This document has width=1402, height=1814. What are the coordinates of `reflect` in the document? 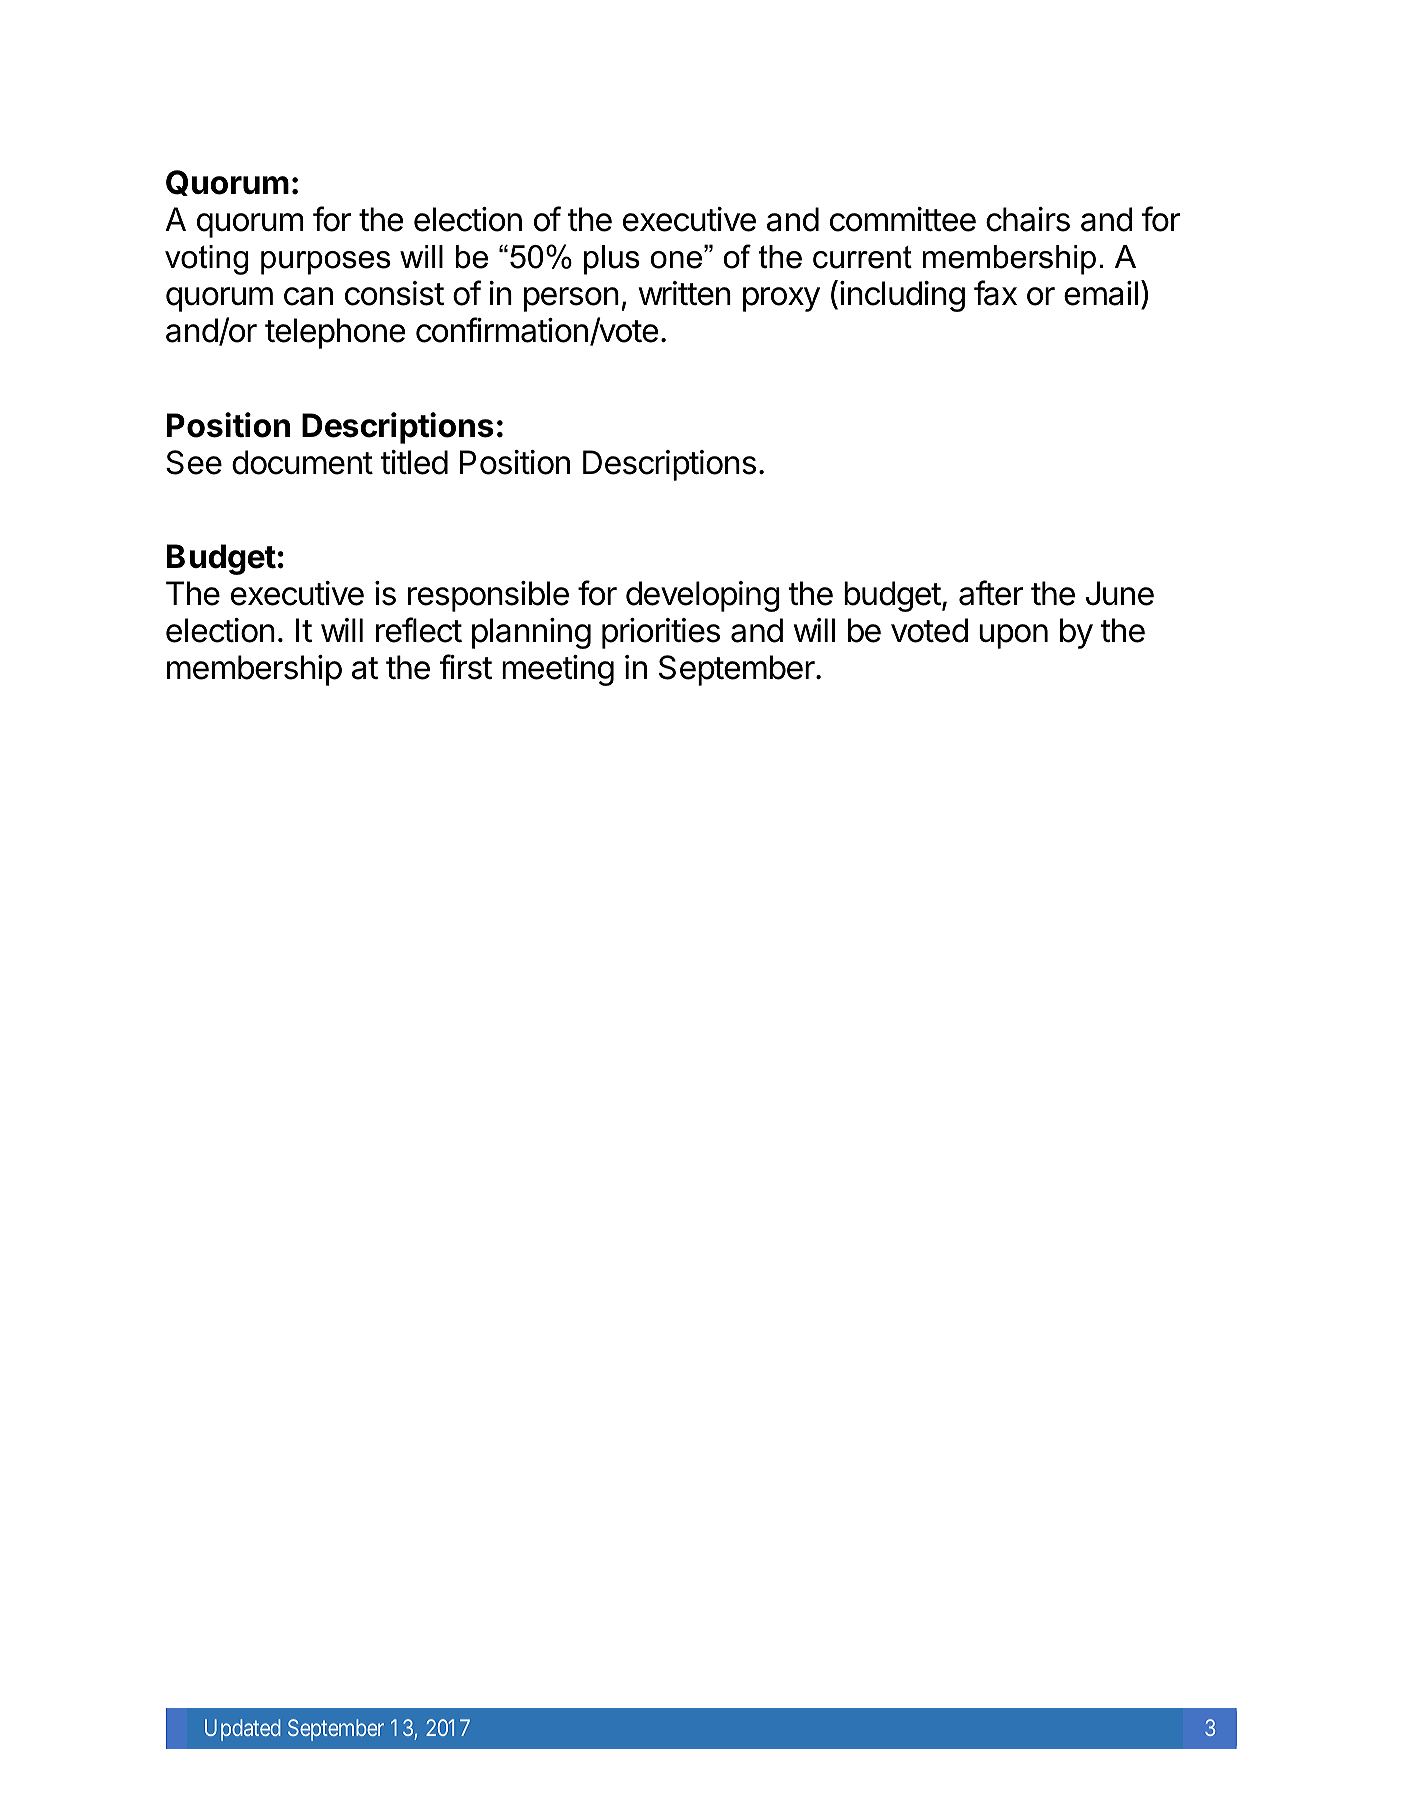 It's located at (419, 630).
